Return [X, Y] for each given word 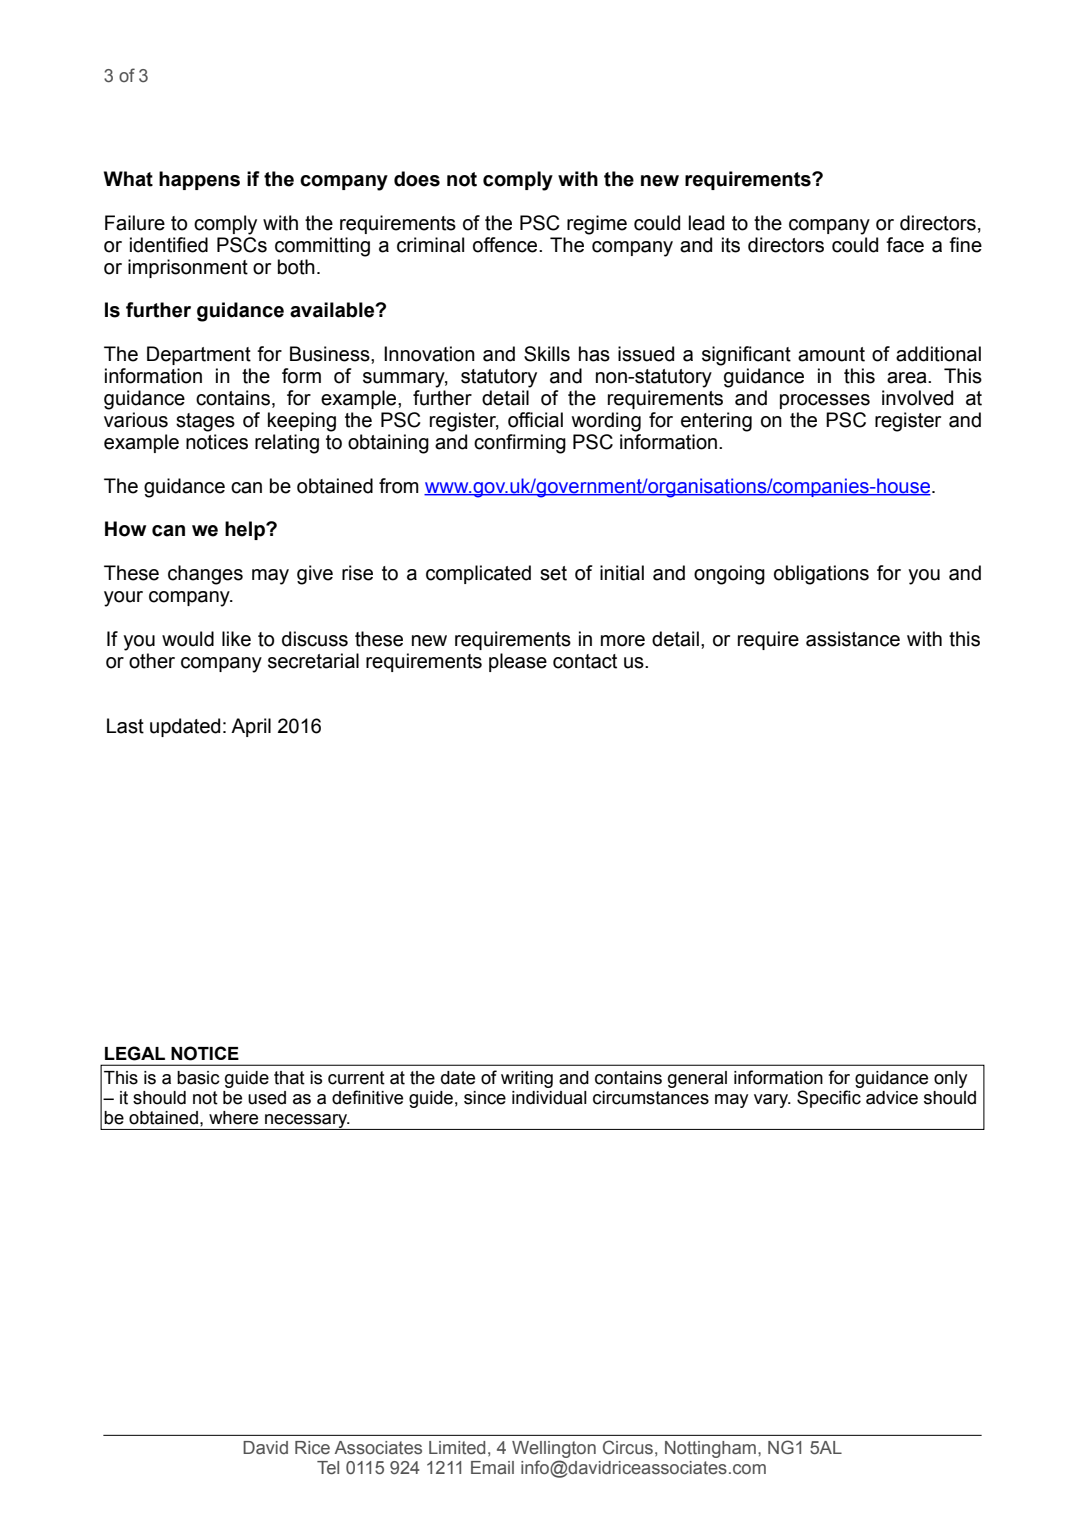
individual [549, 1098]
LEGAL [135, 1053]
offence [506, 245]
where [233, 1118]
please [518, 662]
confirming [520, 444]
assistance [853, 639]
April [251, 727]
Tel [328, 1468]
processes [825, 401]
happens [199, 180]
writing [527, 1079]
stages [205, 422]
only [950, 1079]
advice [892, 1098]
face [905, 245]
